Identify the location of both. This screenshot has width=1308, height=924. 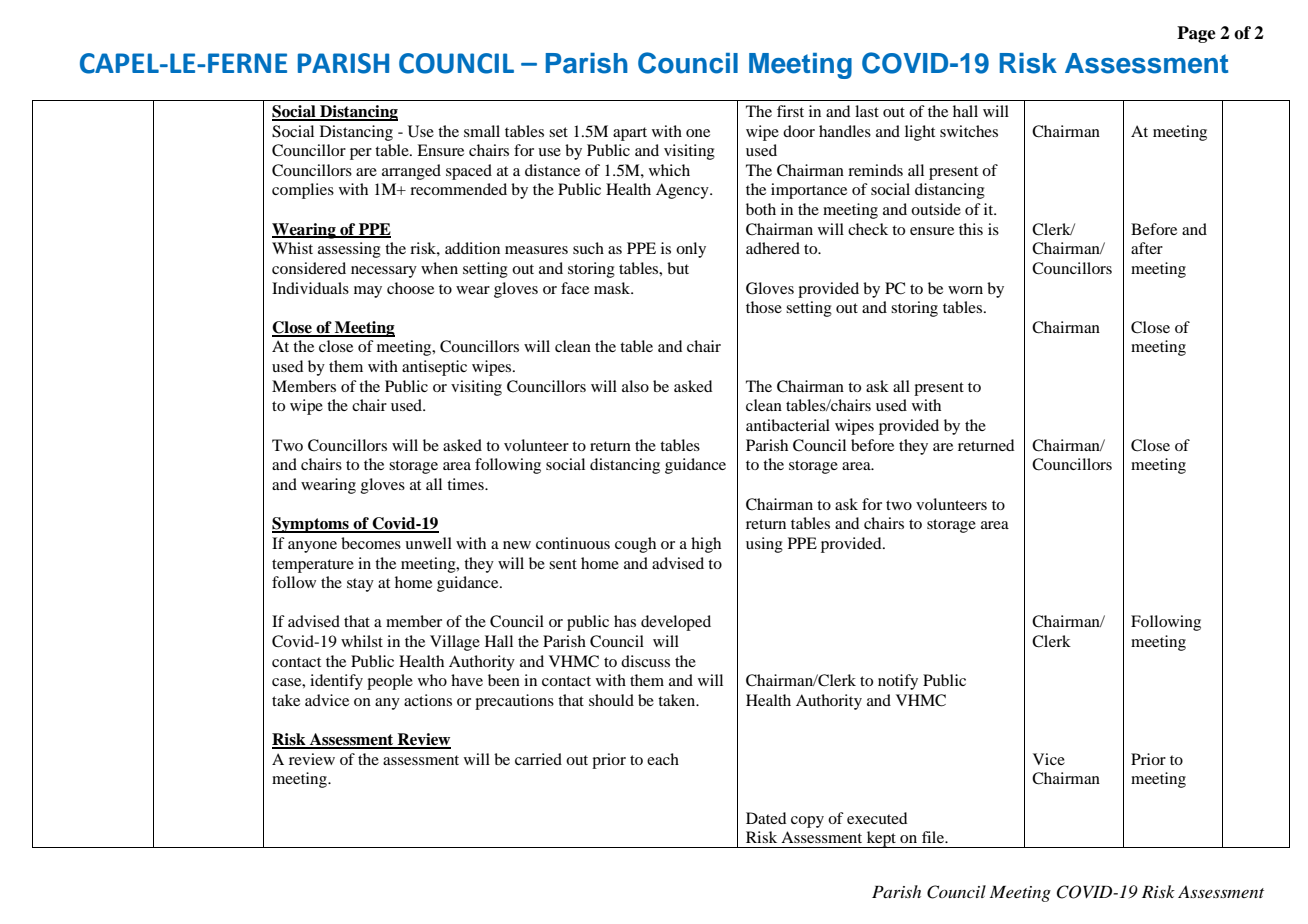
(761, 209).
